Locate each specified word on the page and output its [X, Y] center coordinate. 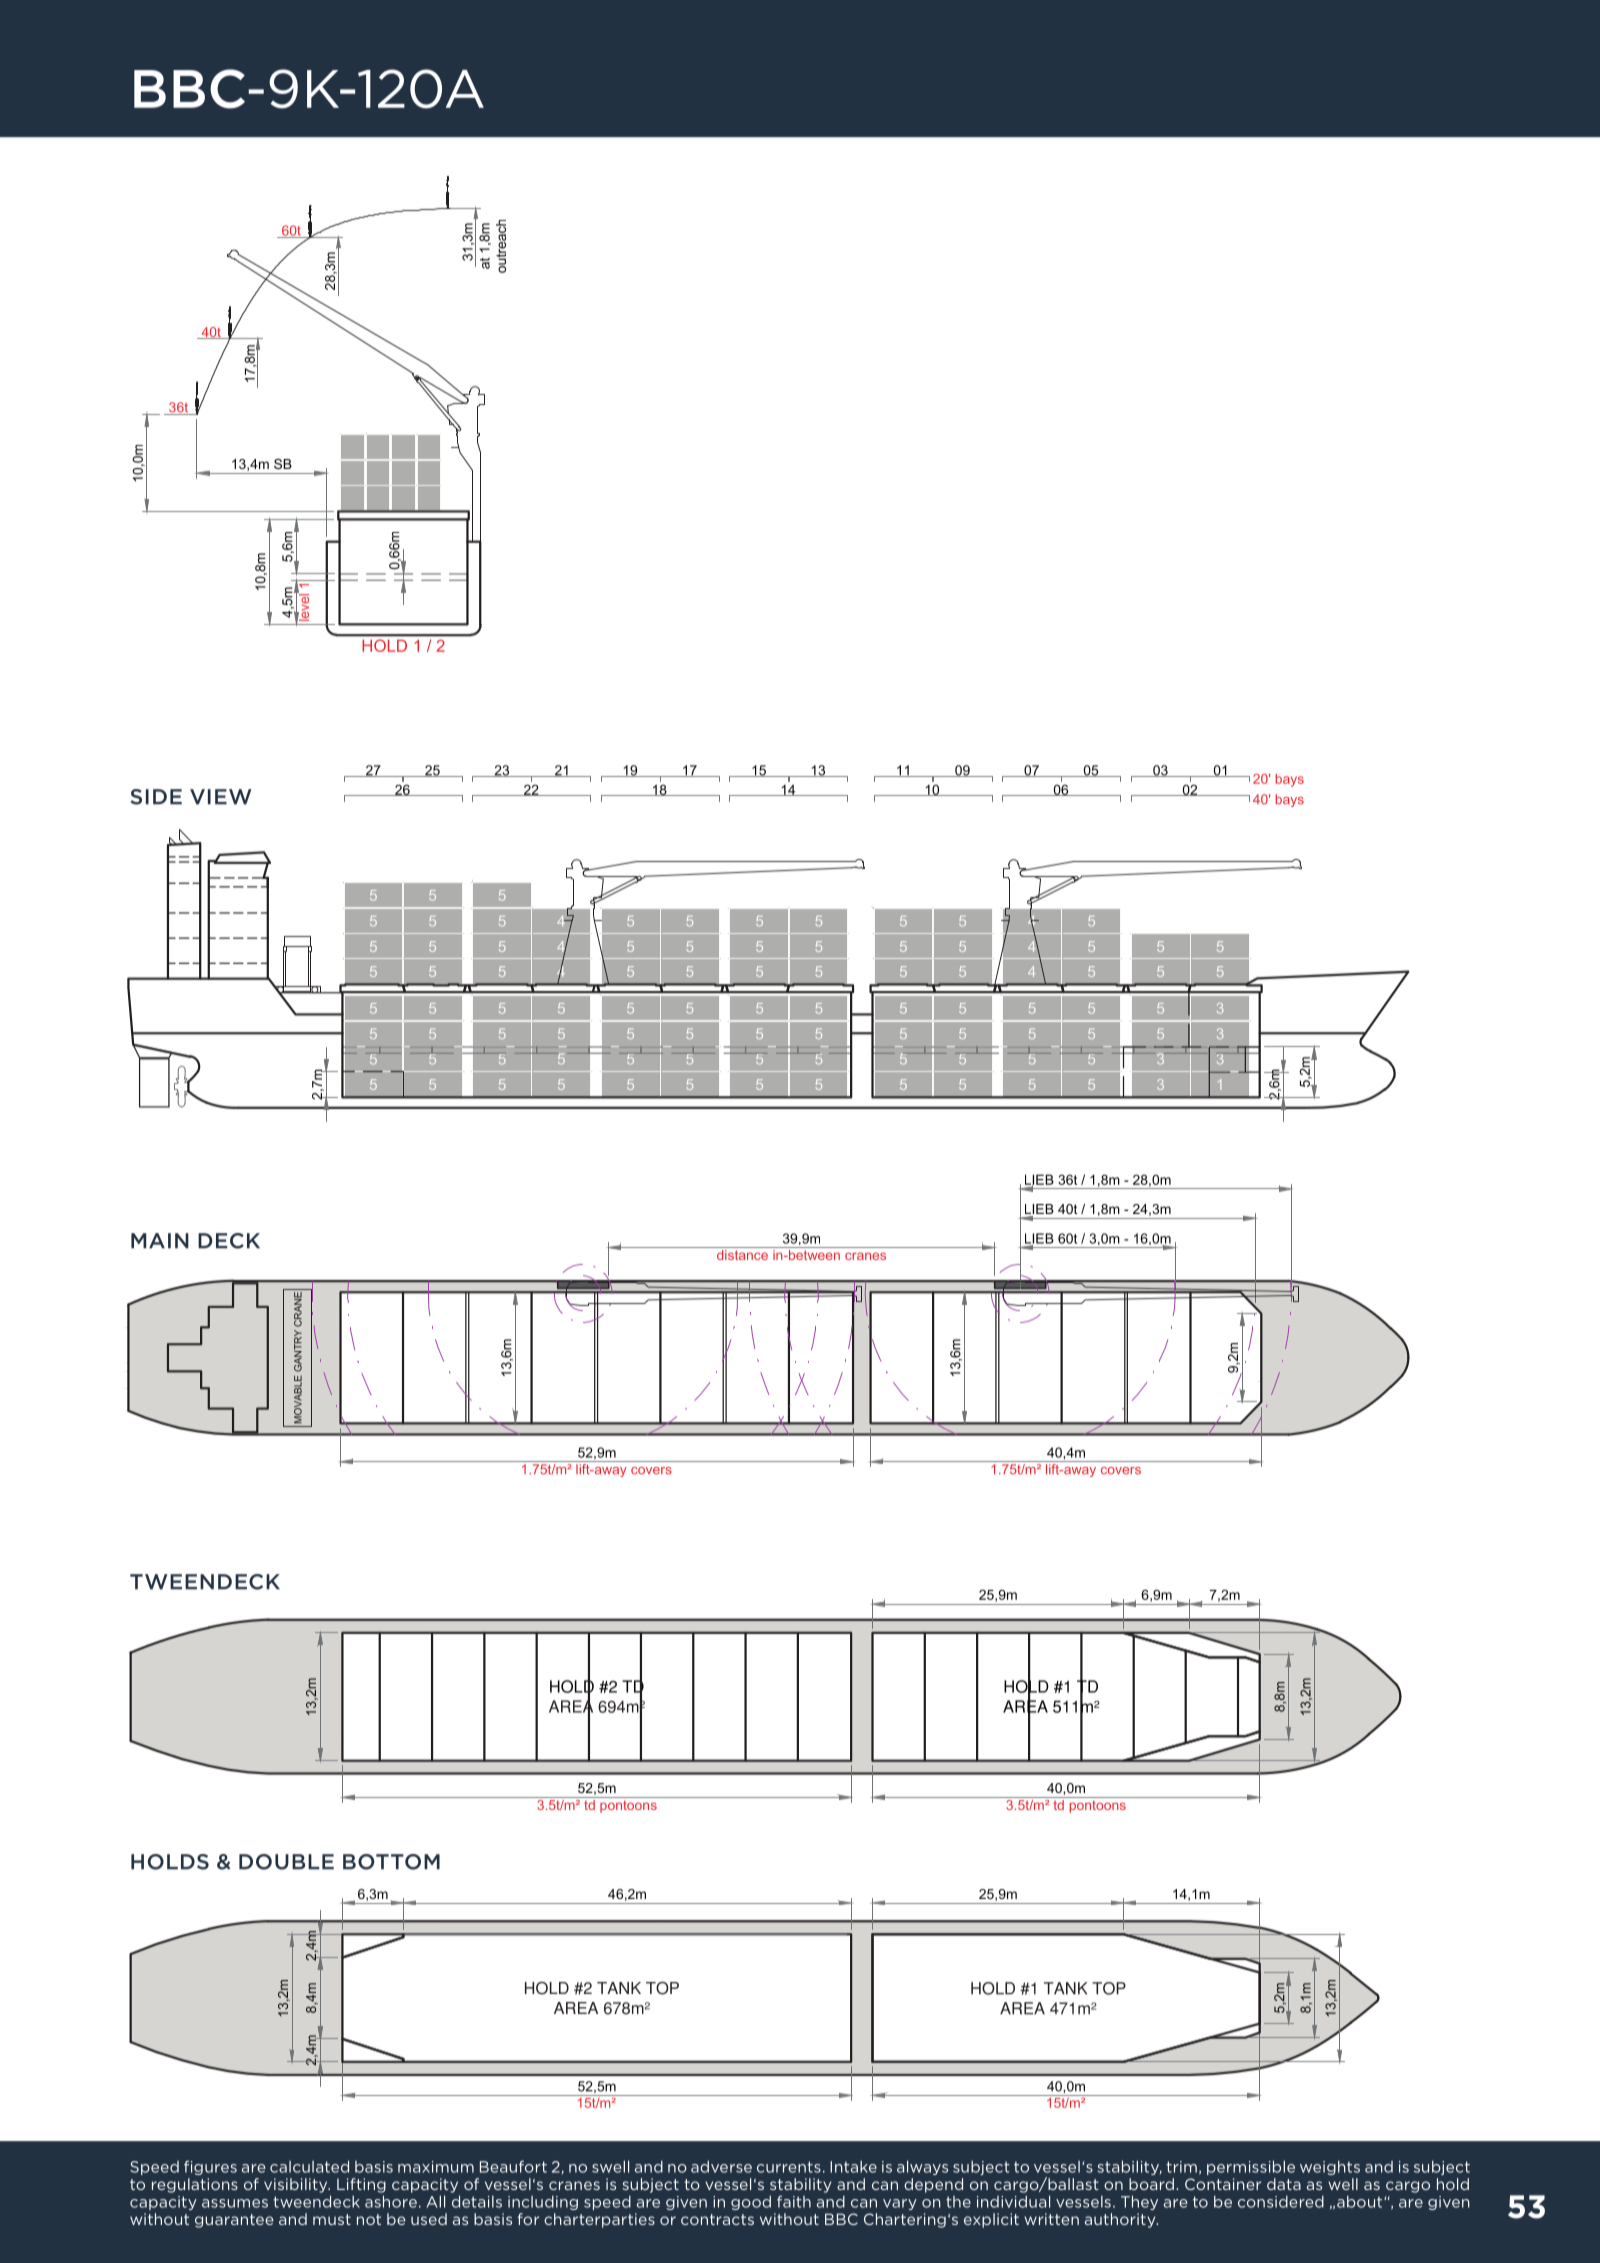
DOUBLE [286, 1862]
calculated [309, 2166]
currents [789, 2167]
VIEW [221, 797]
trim [1181, 2167]
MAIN [160, 1241]
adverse [721, 2167]
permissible [1251, 2167]
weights [1330, 2168]
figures [210, 2167]
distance [742, 1255]
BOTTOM [391, 1862]
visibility [297, 2185]
